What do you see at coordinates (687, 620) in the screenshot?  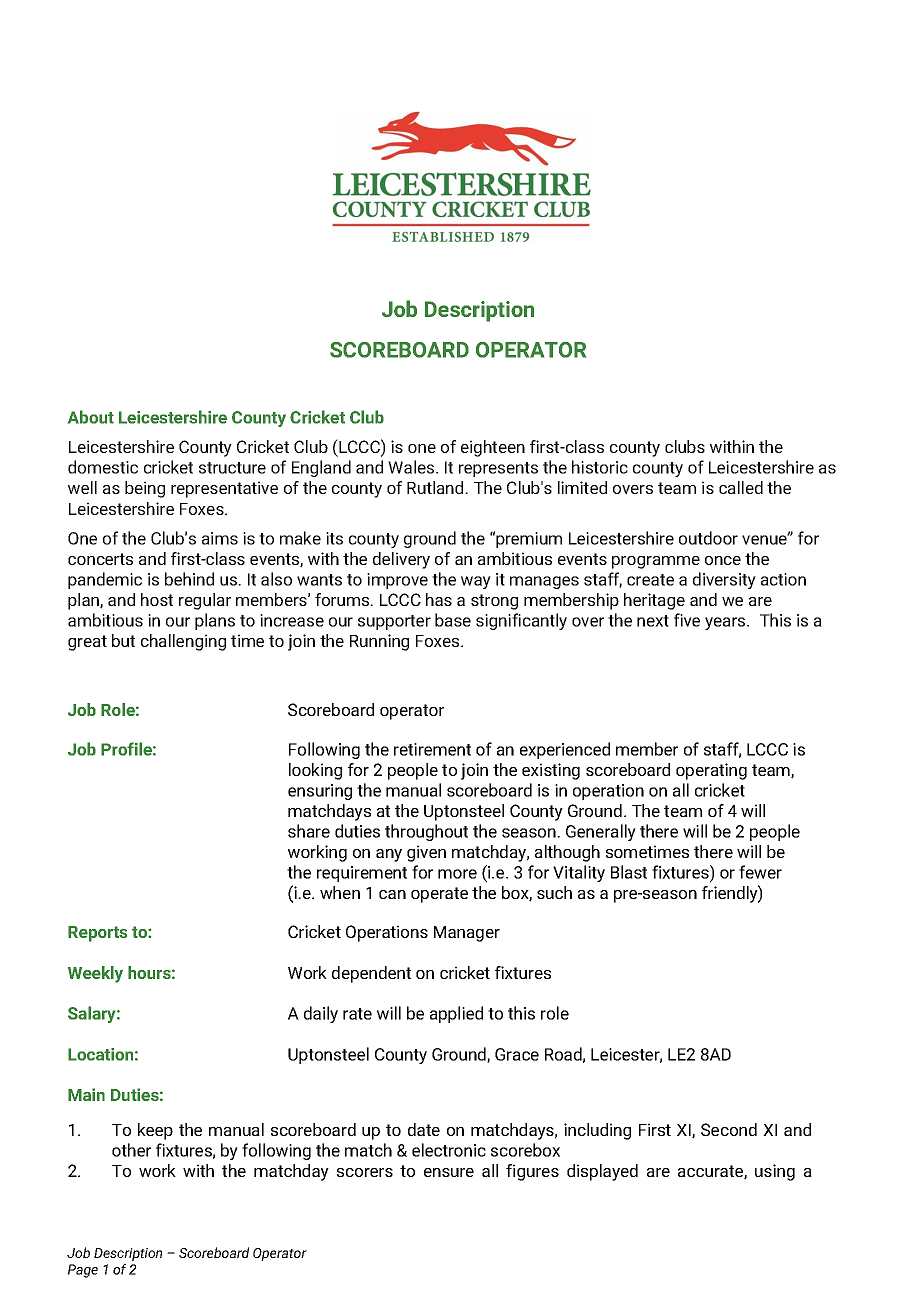 I see `five` at bounding box center [687, 620].
